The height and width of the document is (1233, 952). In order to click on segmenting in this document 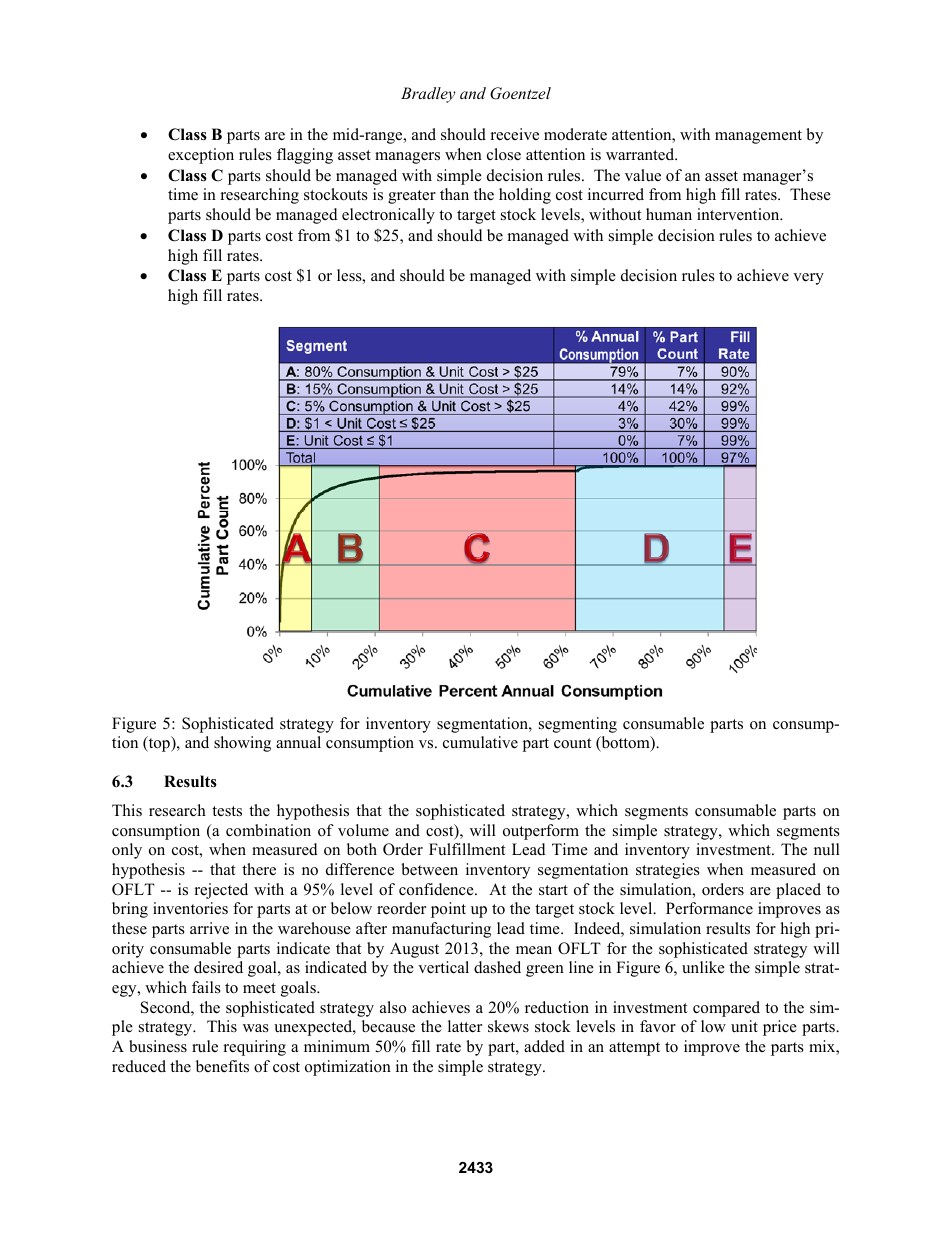, I will do `click(578, 725)`.
